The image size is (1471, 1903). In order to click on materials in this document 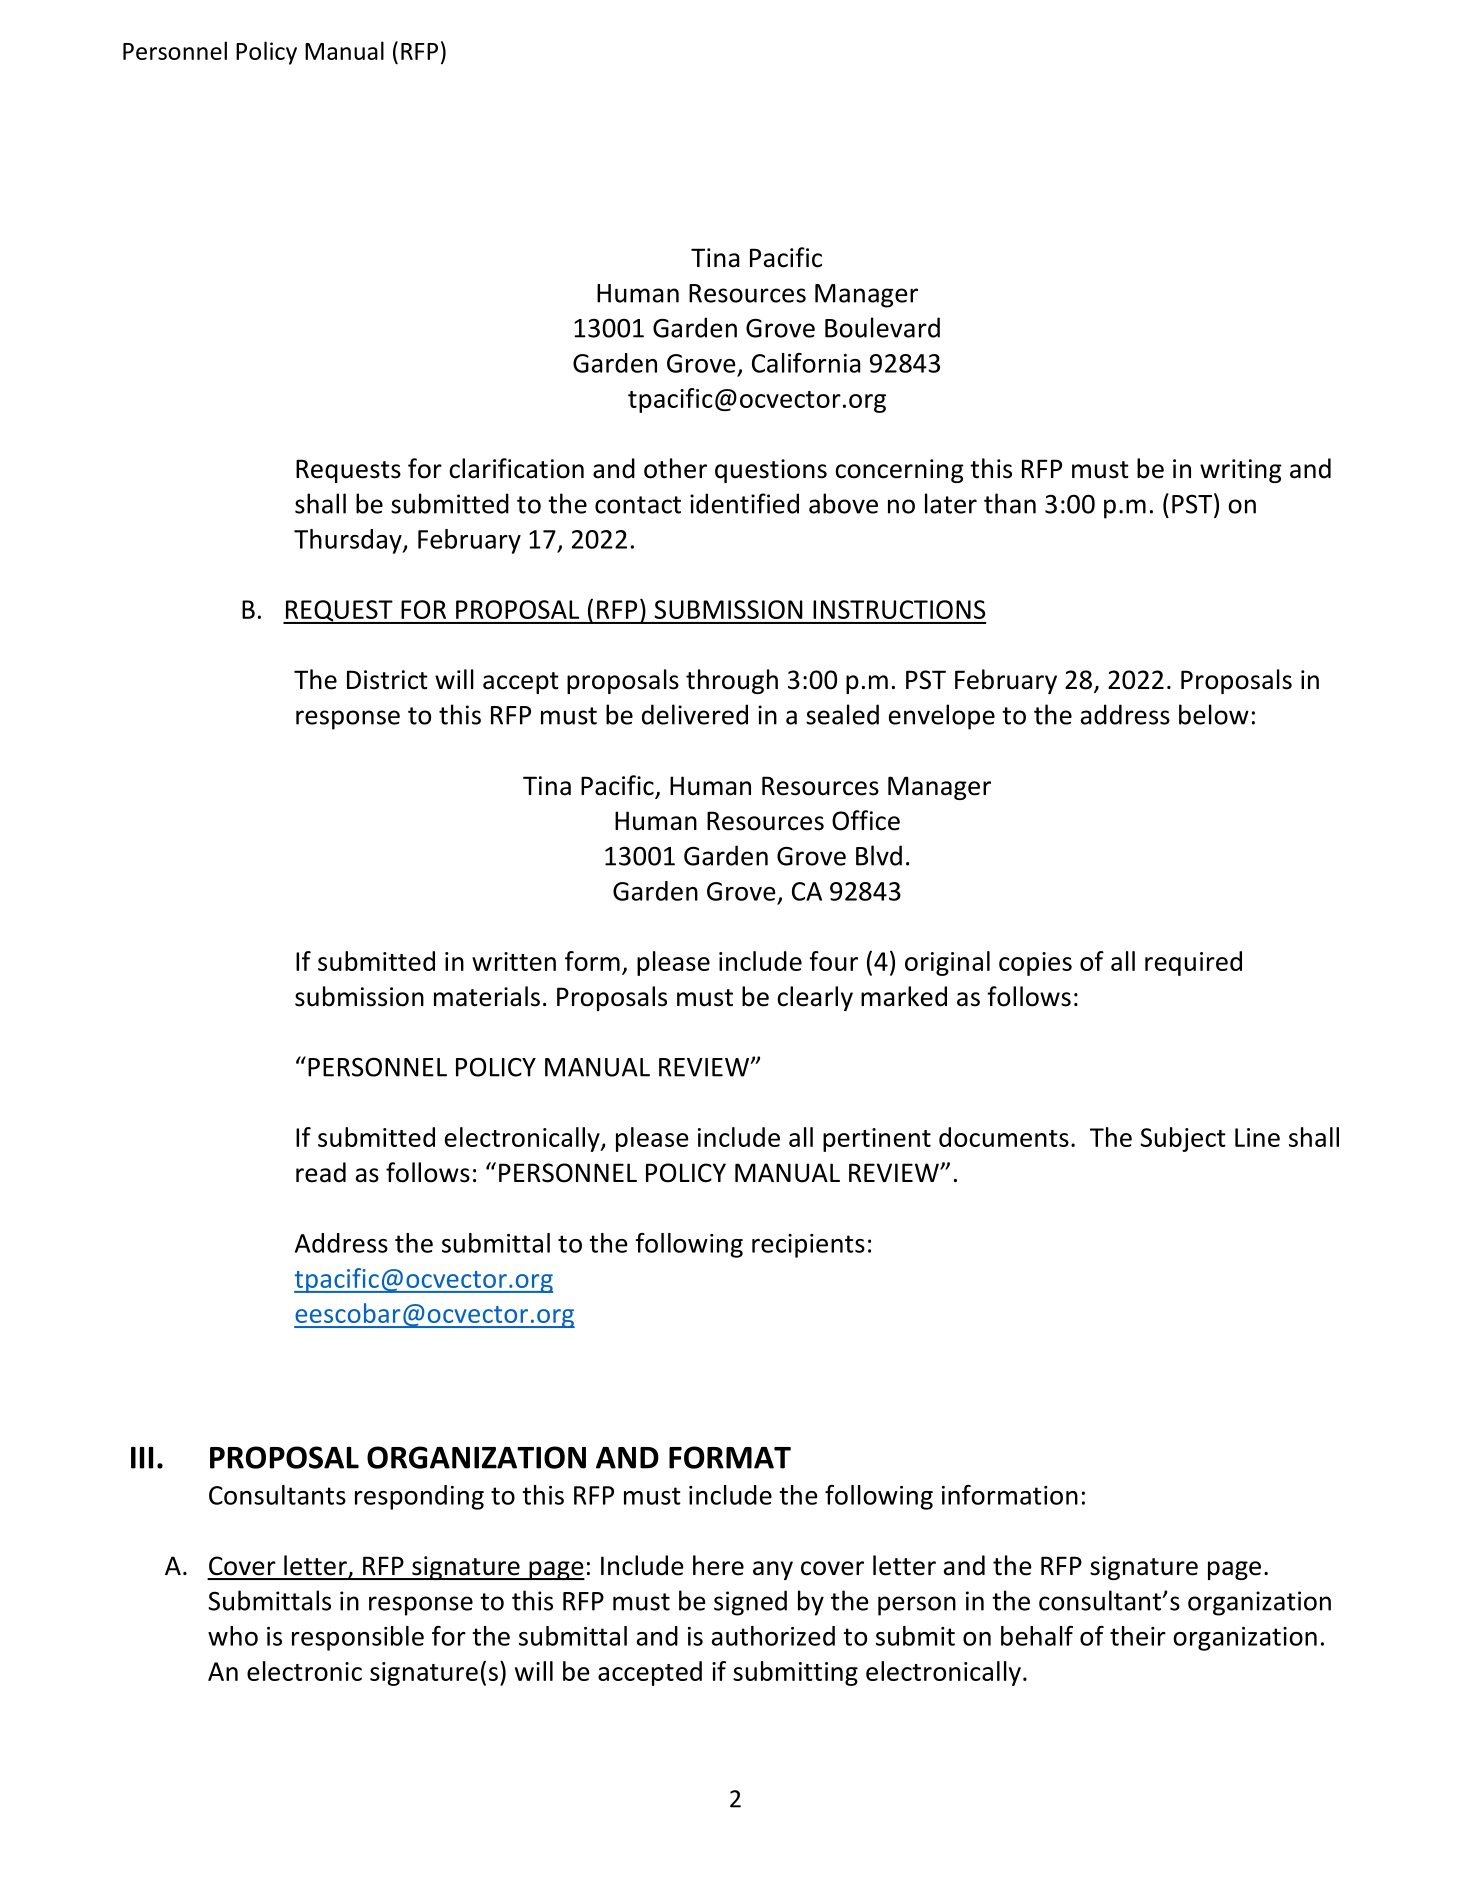, I will do `click(487, 996)`.
